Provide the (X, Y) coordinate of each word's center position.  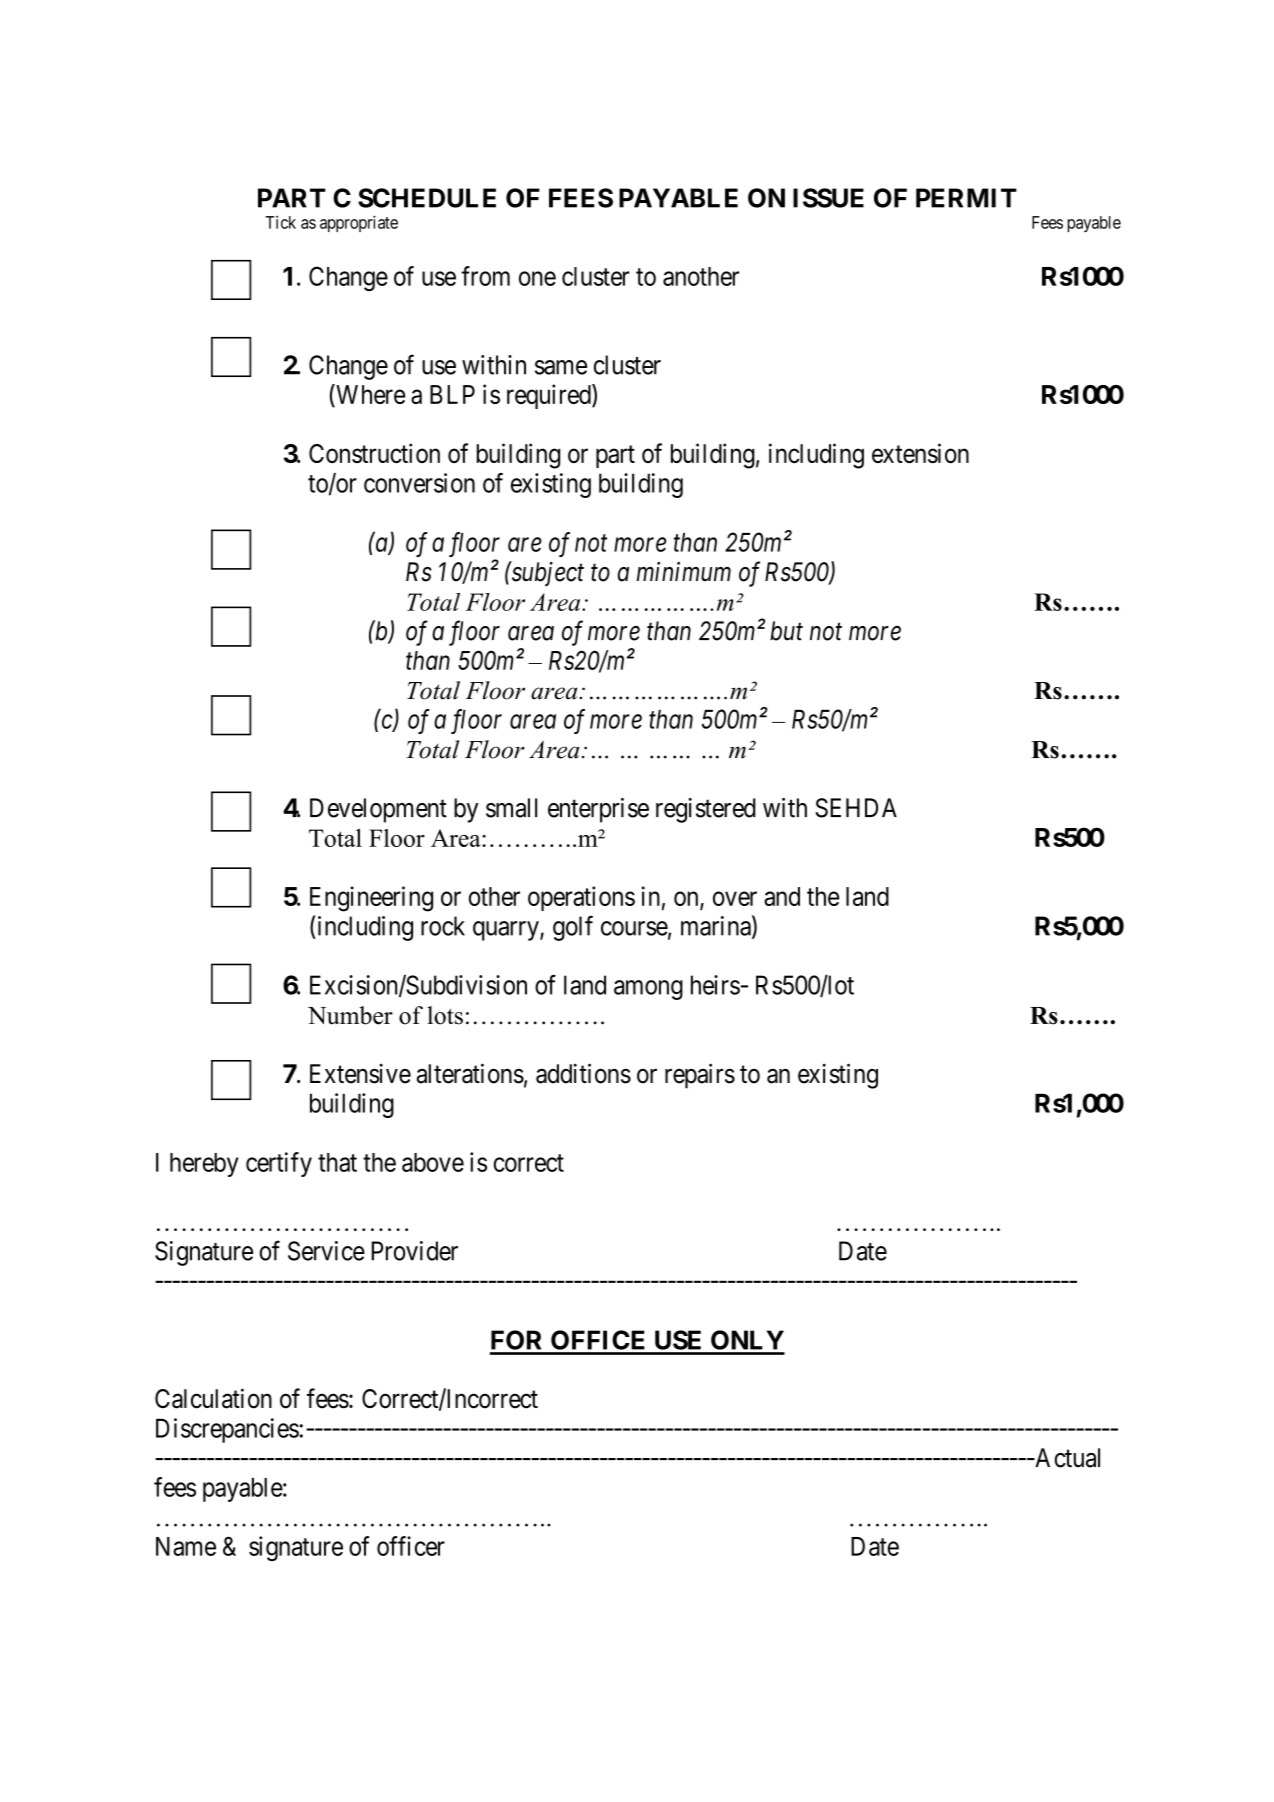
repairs (700, 1076)
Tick (281, 222)
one (537, 278)
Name (186, 1546)
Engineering (371, 899)
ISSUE (828, 198)
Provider (415, 1251)
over (735, 898)
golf (573, 928)
